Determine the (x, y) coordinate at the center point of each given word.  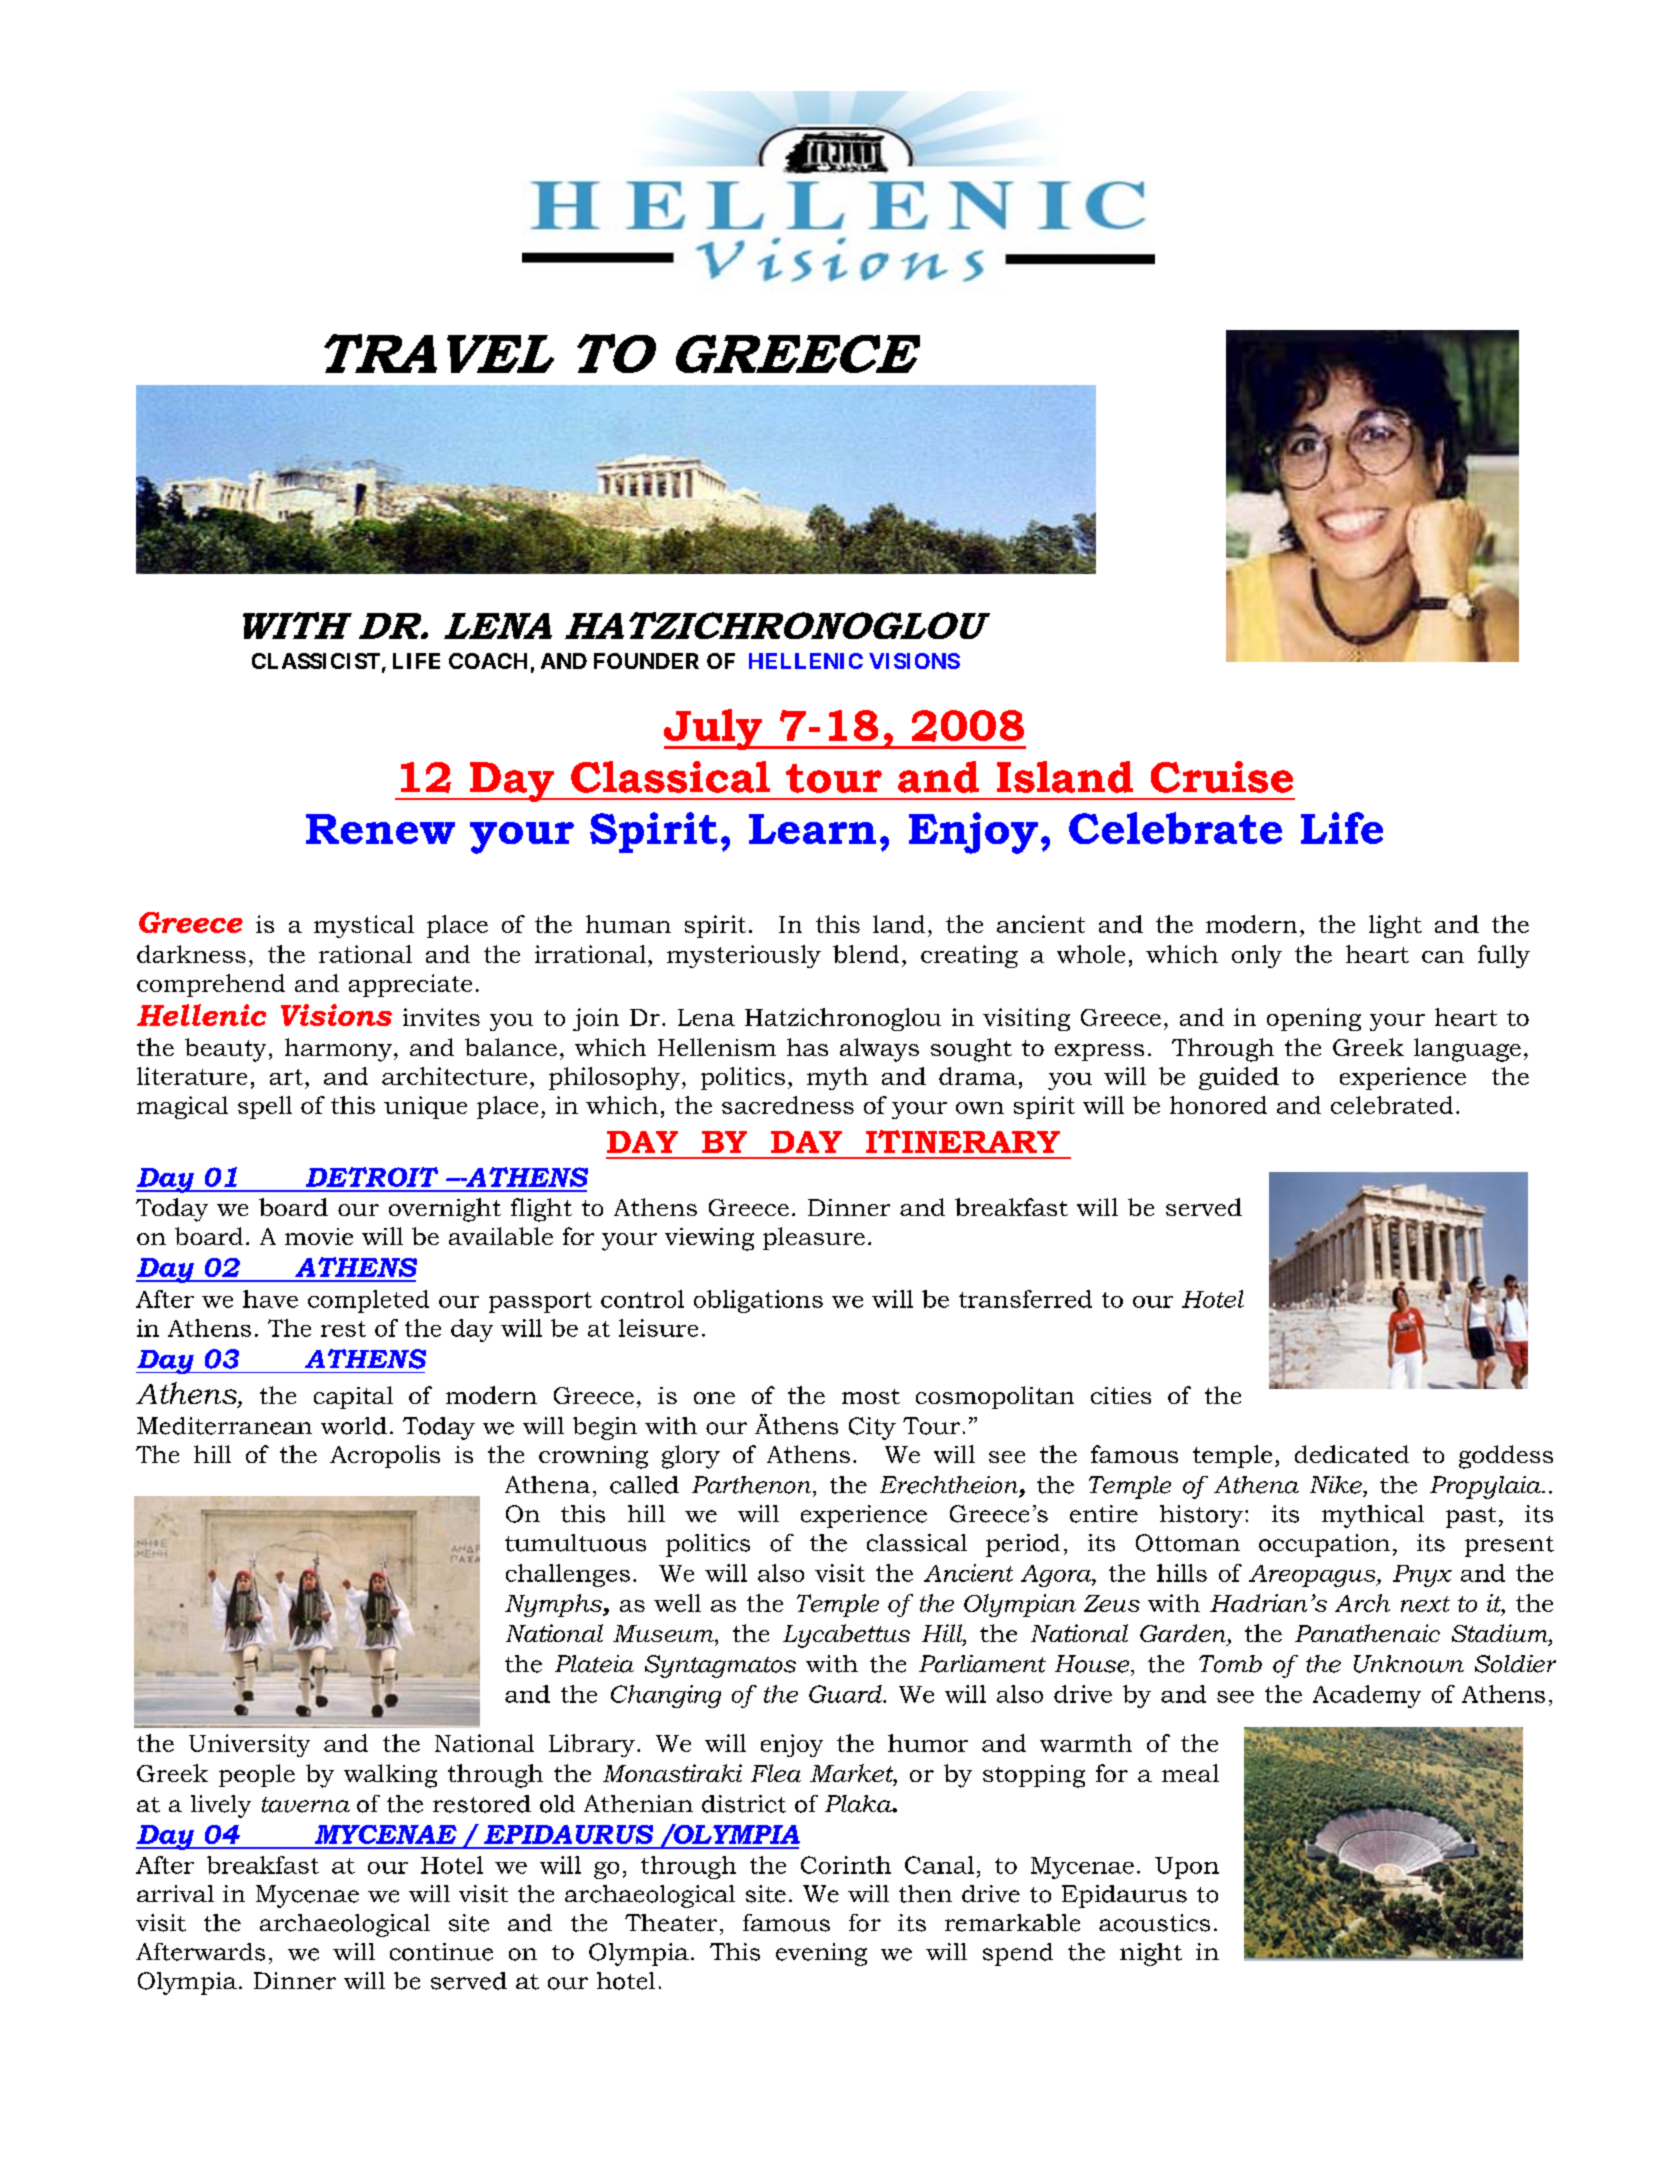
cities (1121, 1395)
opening (1314, 1019)
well (677, 1603)
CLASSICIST (316, 661)
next (1425, 1604)
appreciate (410, 985)
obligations (758, 1301)
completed (368, 1301)
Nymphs (554, 1605)
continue (441, 1952)
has (807, 1047)
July (714, 729)
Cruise (1222, 777)
